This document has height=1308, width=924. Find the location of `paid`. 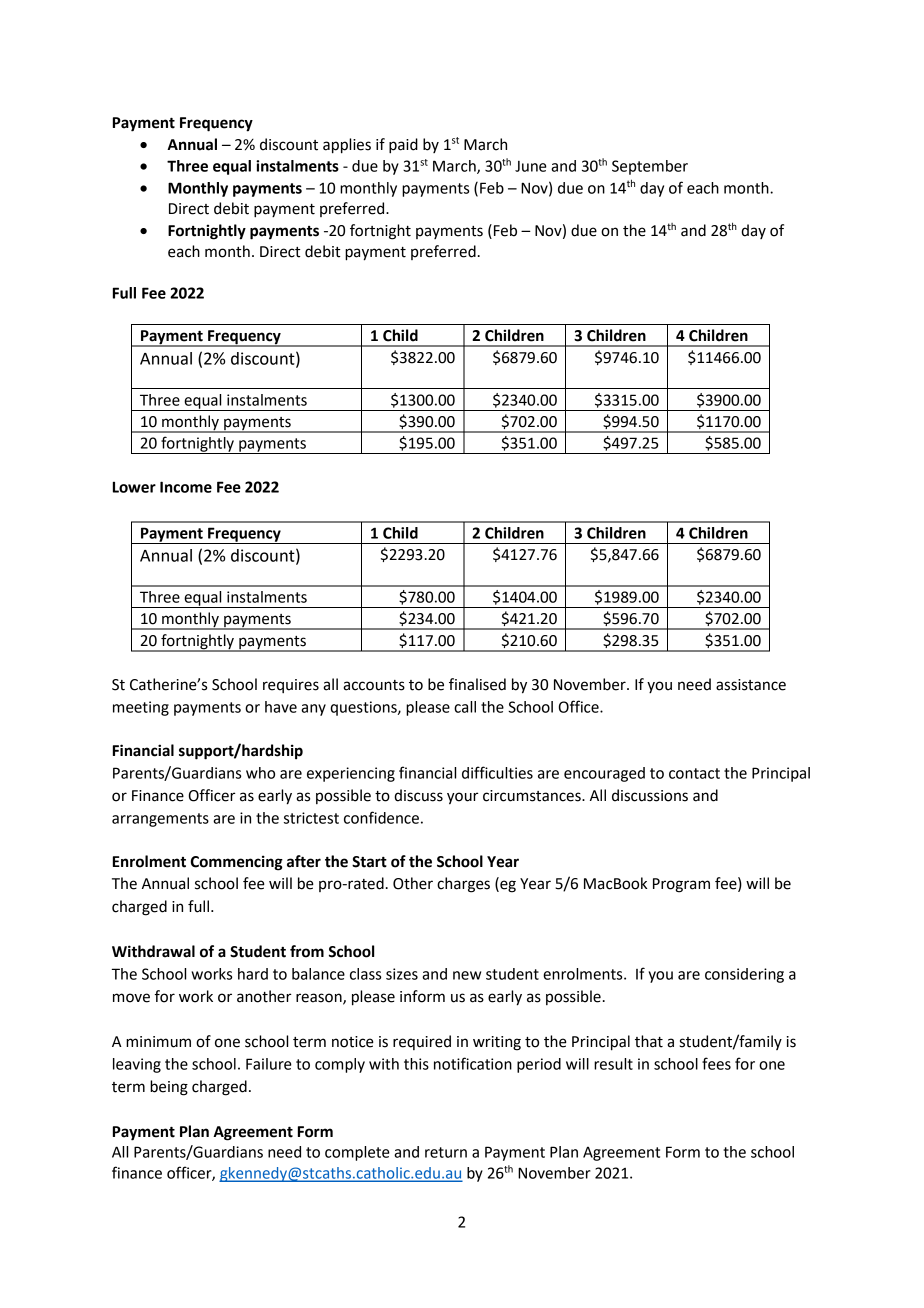

paid is located at coordinates (403, 146).
